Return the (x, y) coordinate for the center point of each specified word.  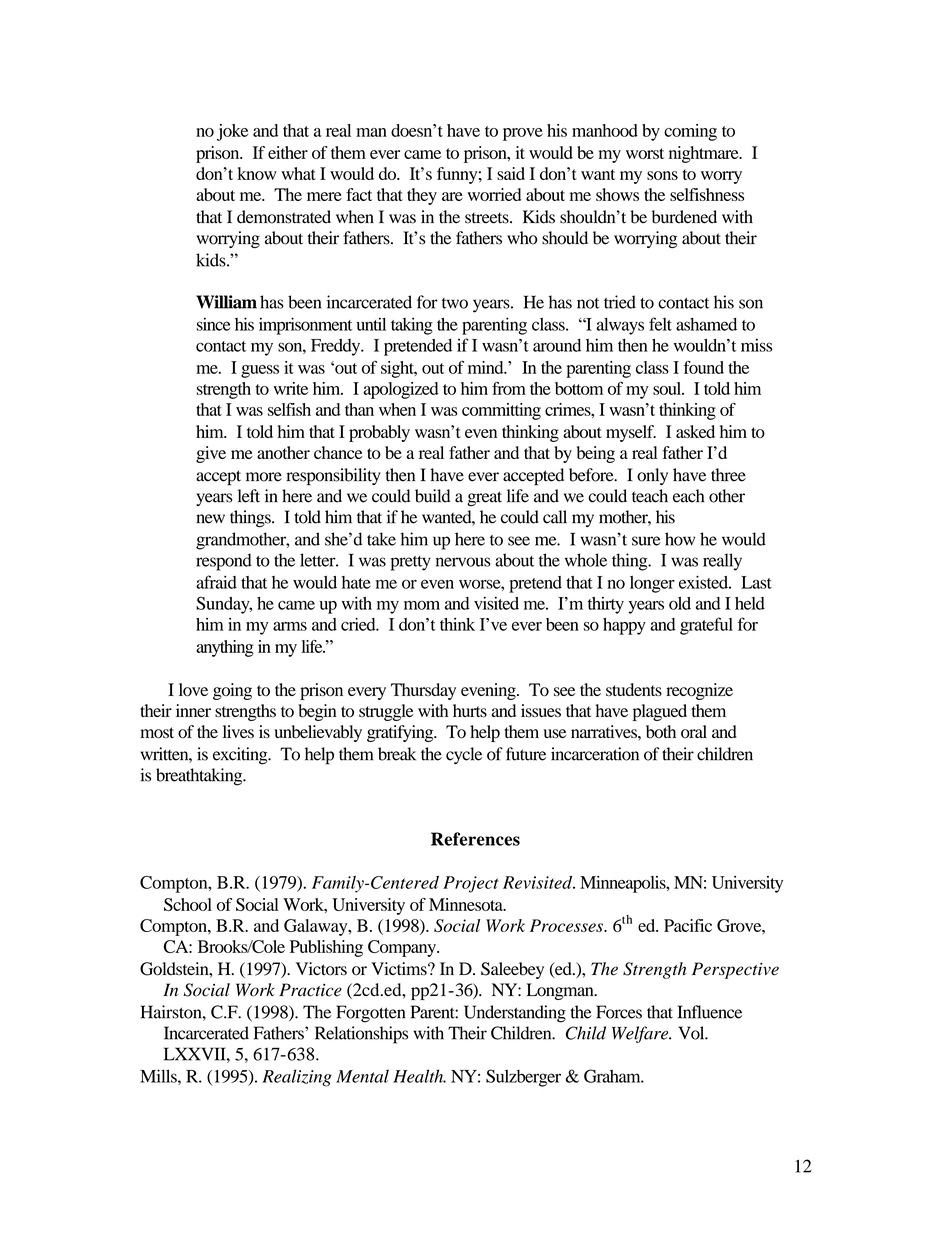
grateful (706, 626)
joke (232, 132)
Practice (310, 990)
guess (260, 371)
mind (487, 367)
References (475, 839)
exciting (241, 756)
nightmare (705, 154)
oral (694, 732)
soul (668, 388)
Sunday (224, 605)
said (511, 173)
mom (422, 605)
